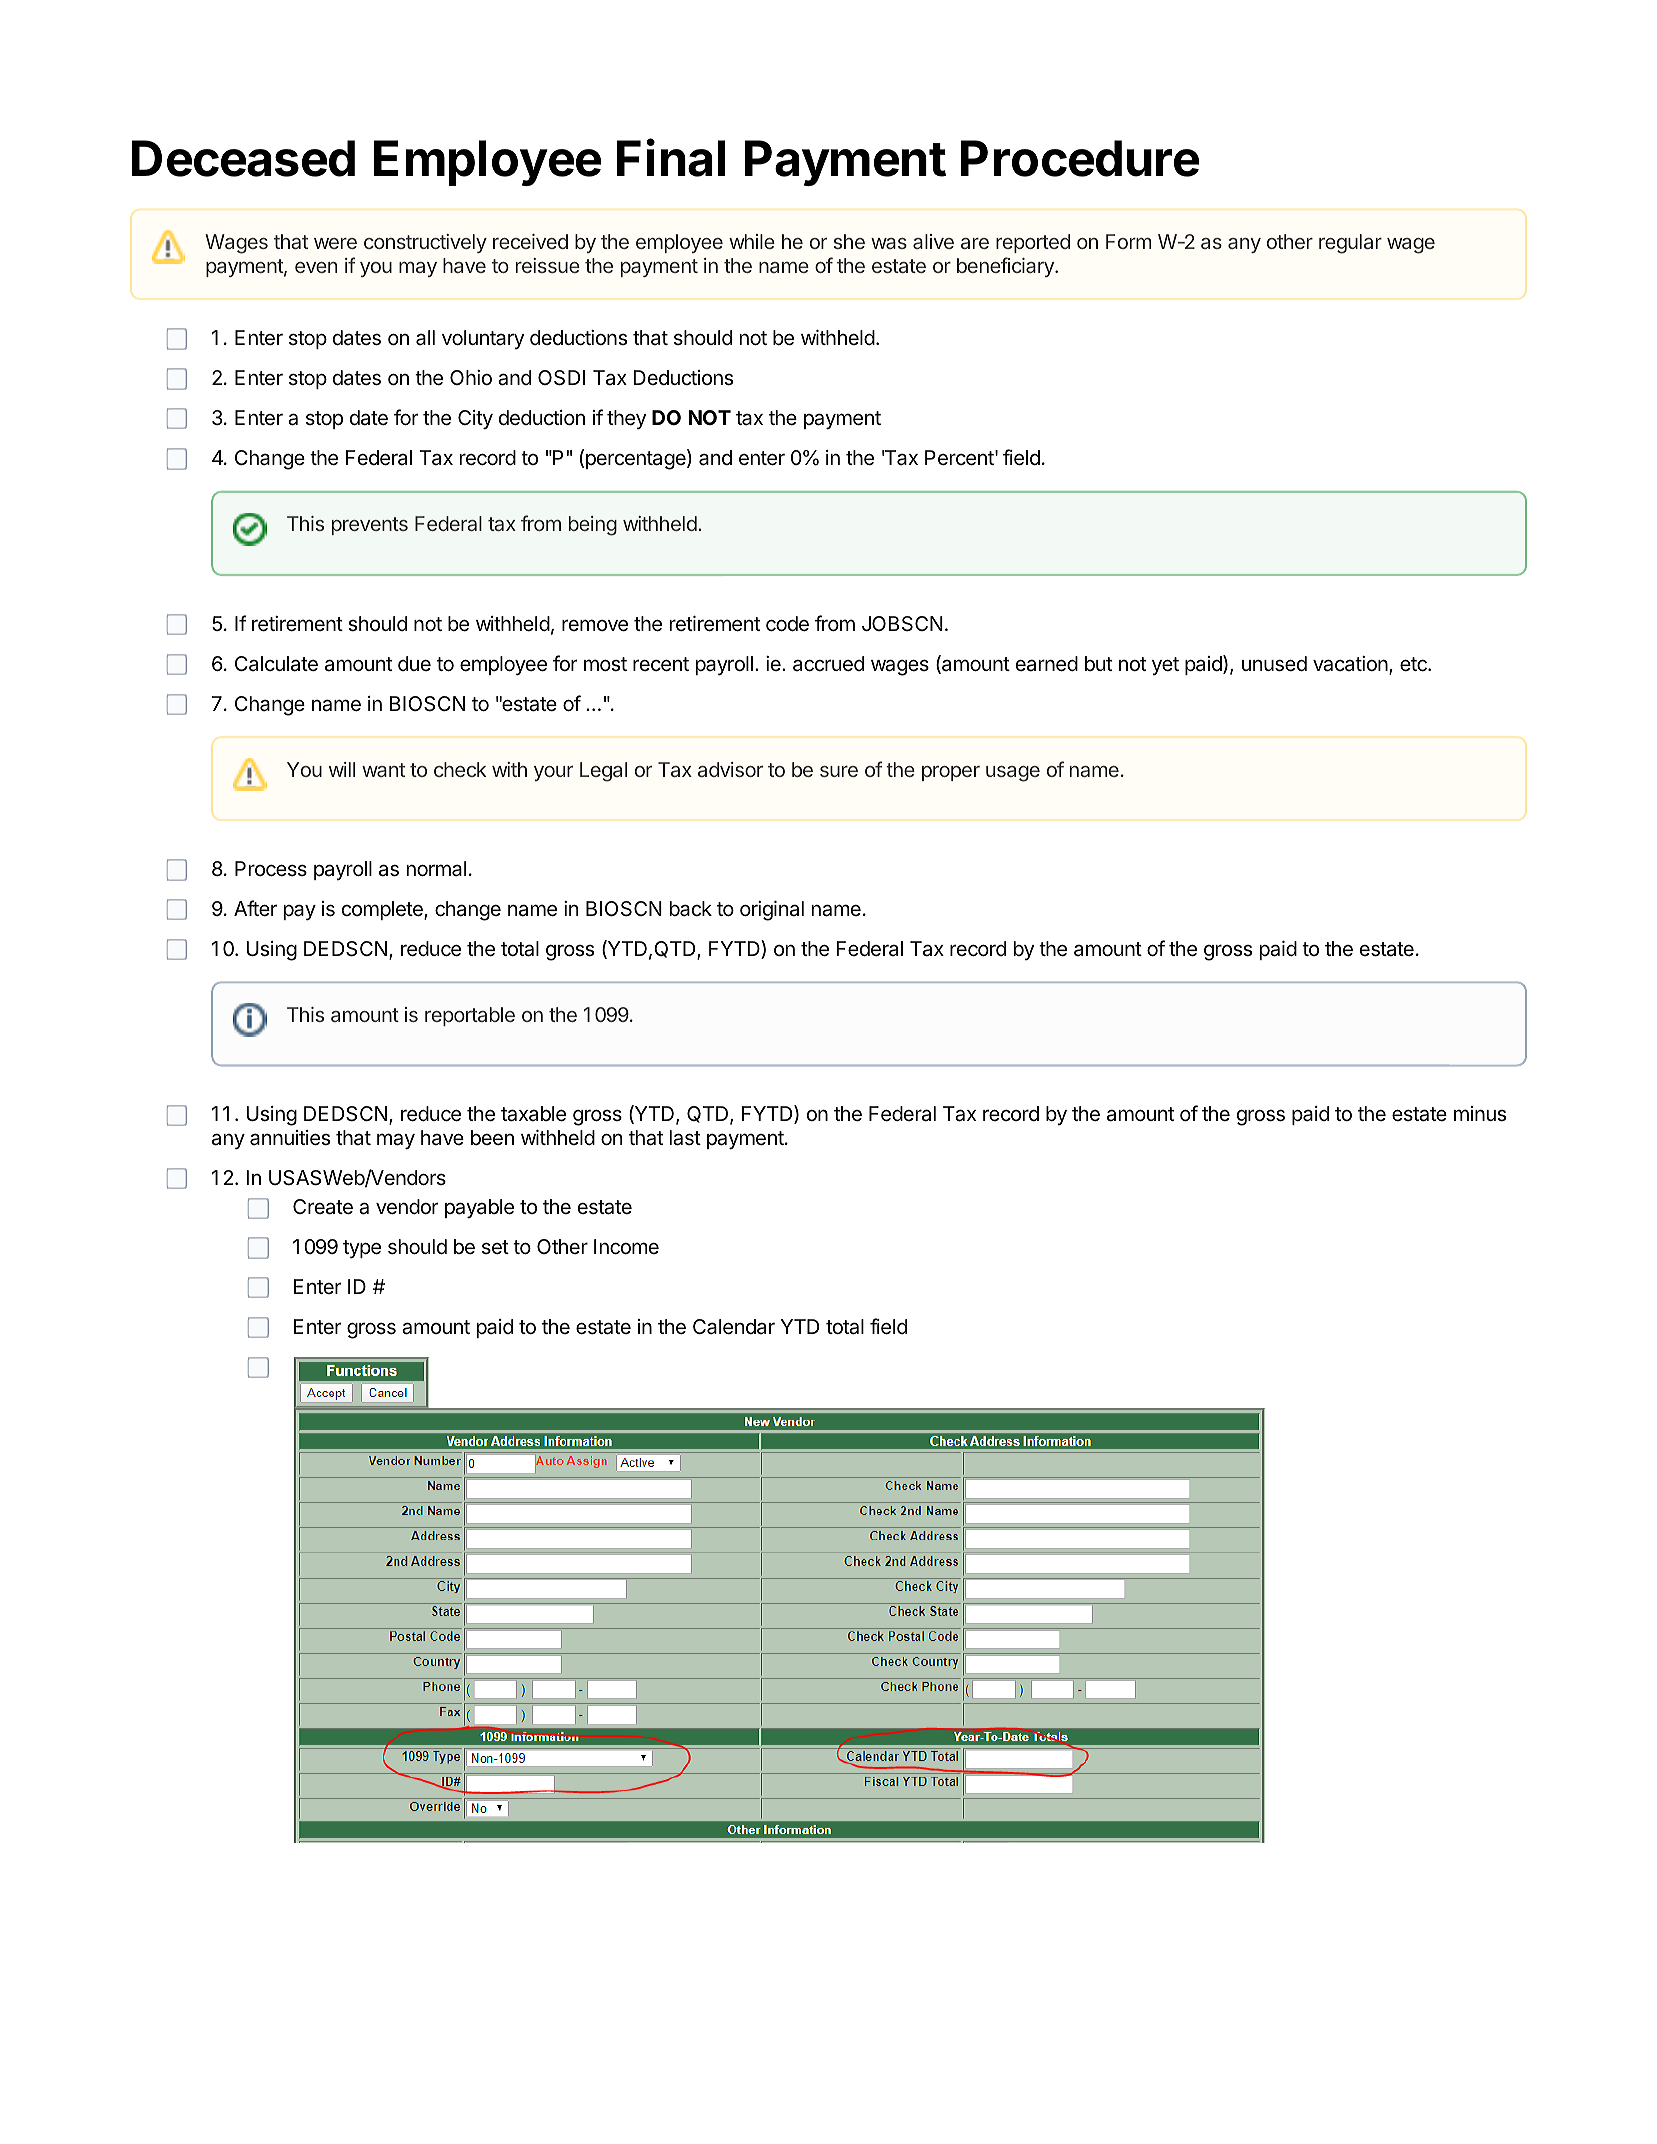  I want to click on usage, so click(1013, 774).
